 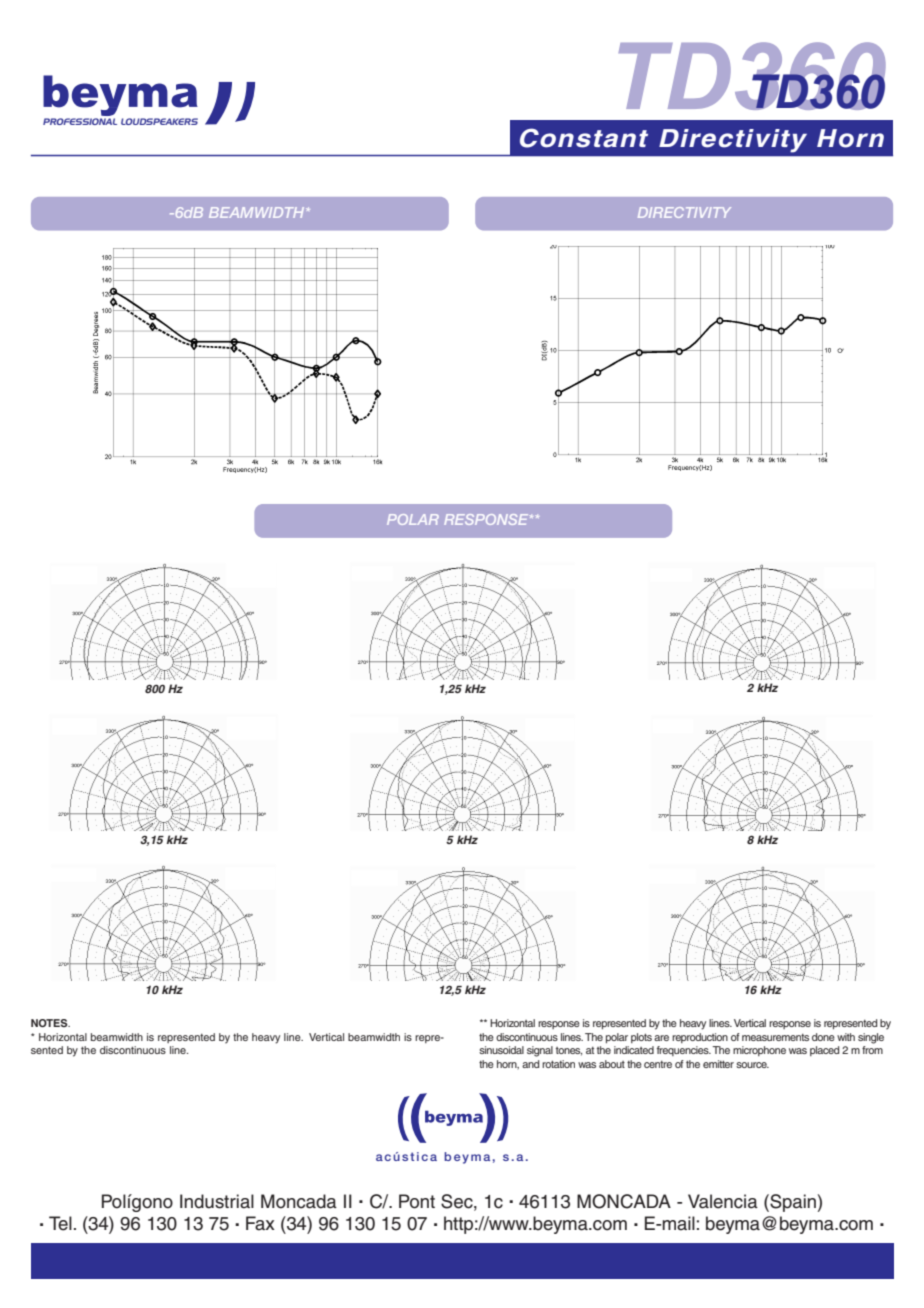 What do you see at coordinates (723, 1201) in the page?
I see `Valencia` at bounding box center [723, 1201].
